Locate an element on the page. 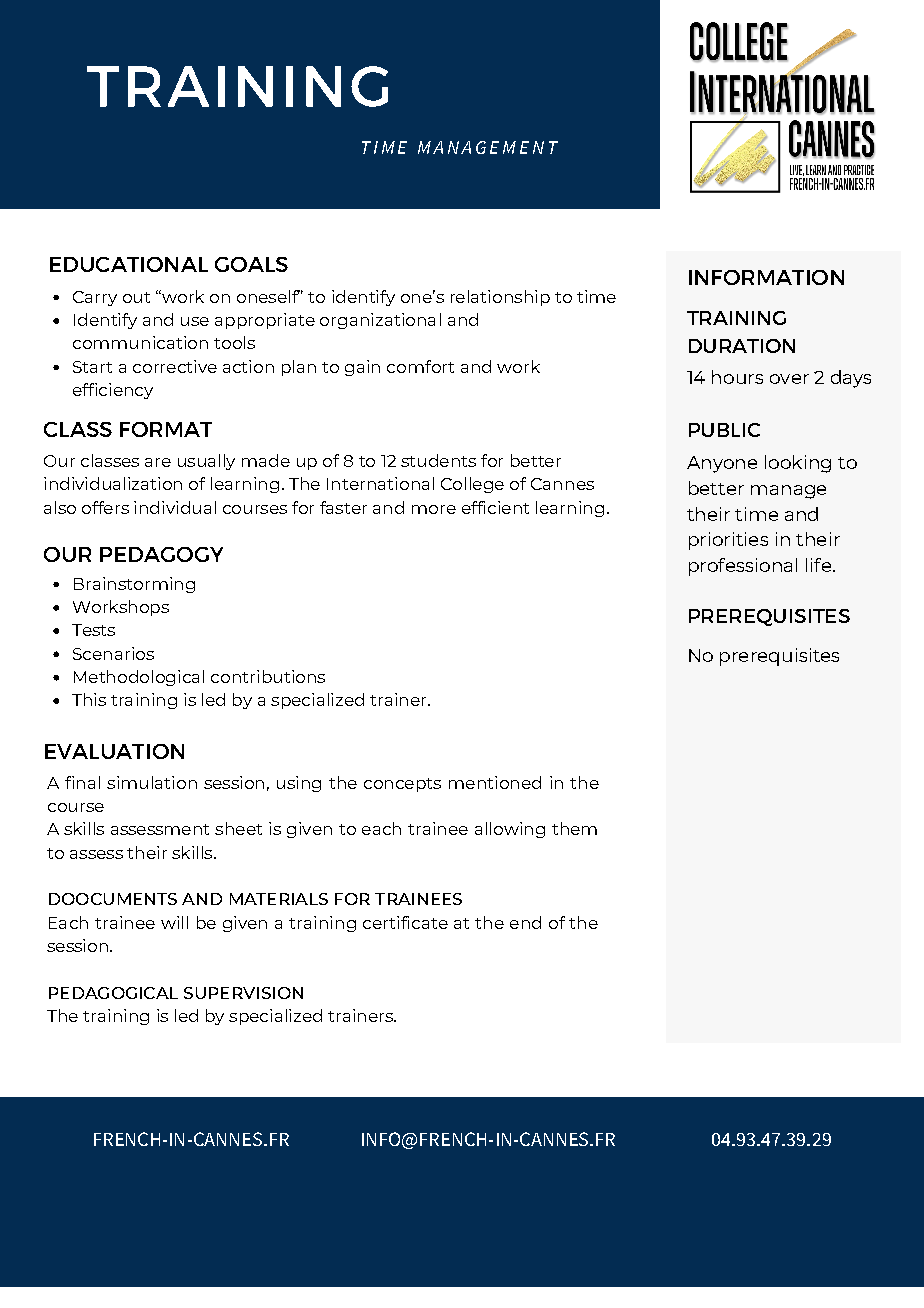 Image resolution: width=924 pixels, height=1308 pixels. out is located at coordinates (136, 297).
